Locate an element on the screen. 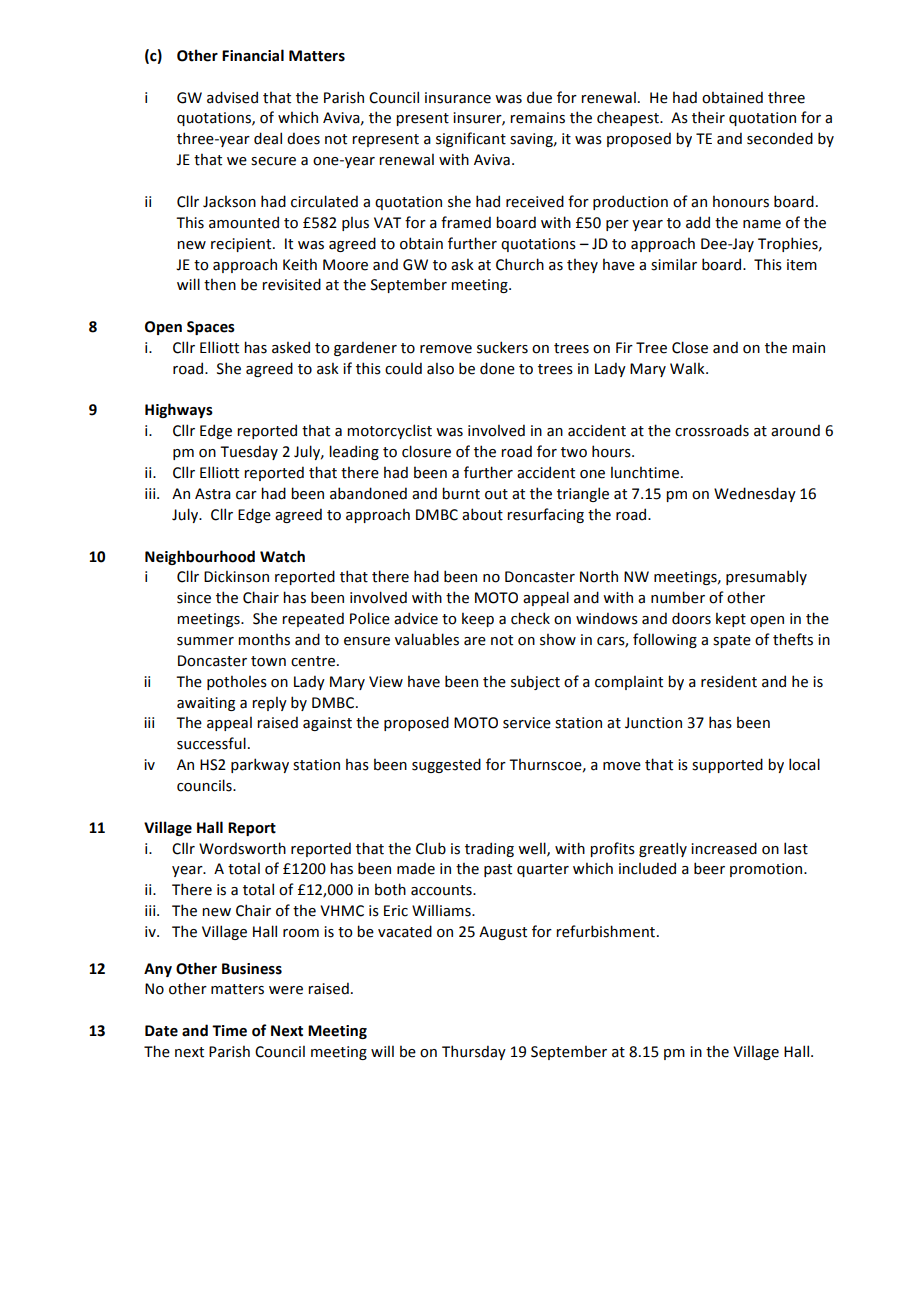  suckers is located at coordinates (502, 347).
